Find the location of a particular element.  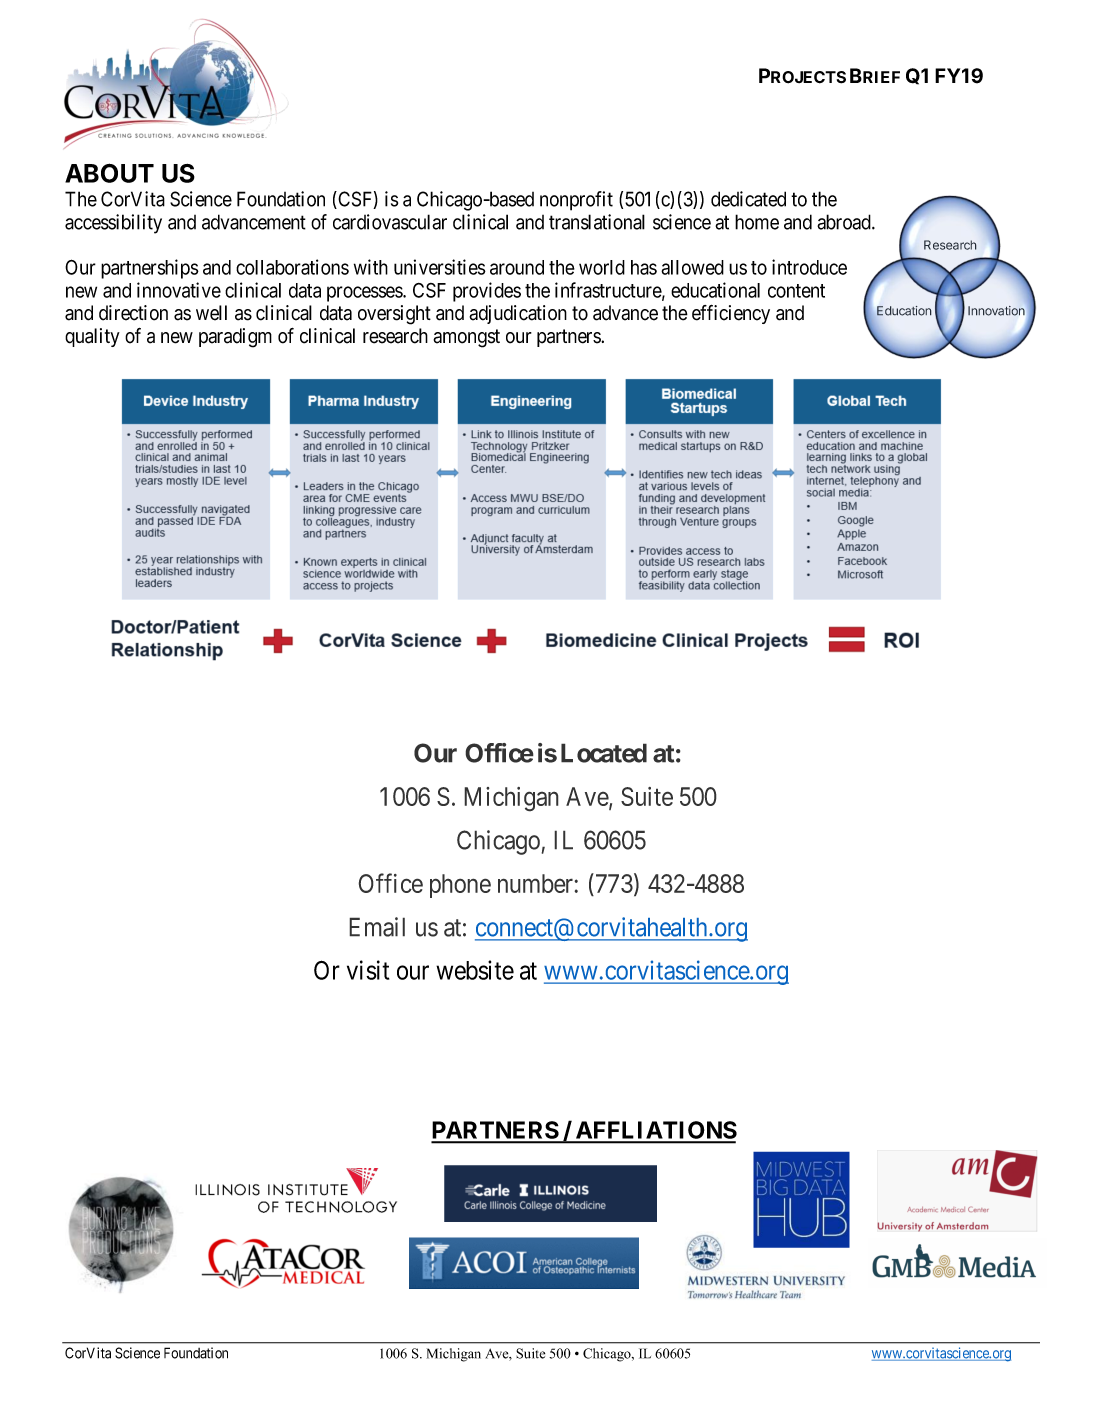

phone is located at coordinates (460, 886).
